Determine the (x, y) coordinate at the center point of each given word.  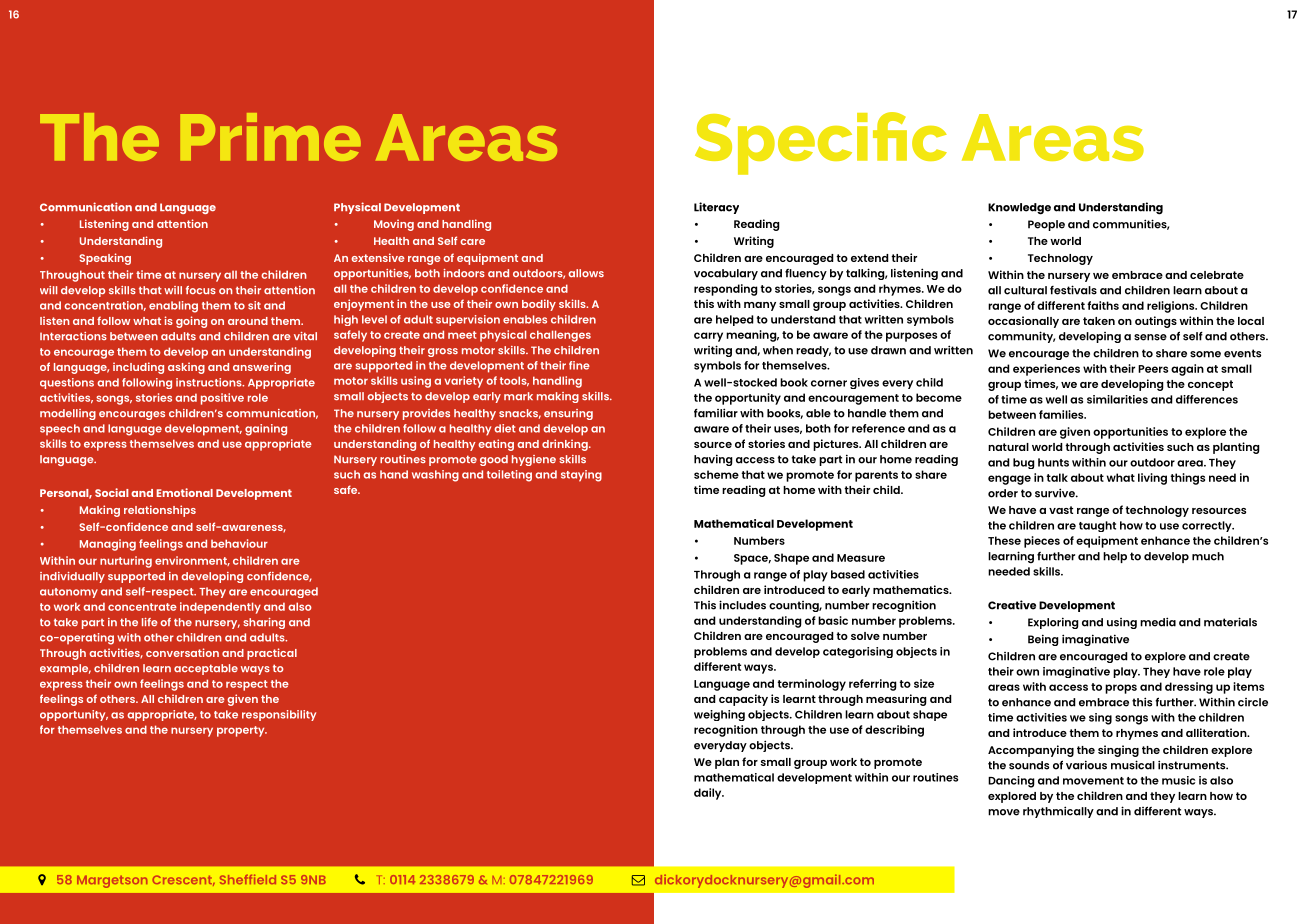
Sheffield (248, 879)
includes (742, 605)
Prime (270, 137)
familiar (716, 413)
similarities (1117, 399)
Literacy (716, 208)
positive (222, 399)
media (1158, 622)
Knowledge (1019, 209)
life (150, 622)
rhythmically (1058, 812)
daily (709, 794)
